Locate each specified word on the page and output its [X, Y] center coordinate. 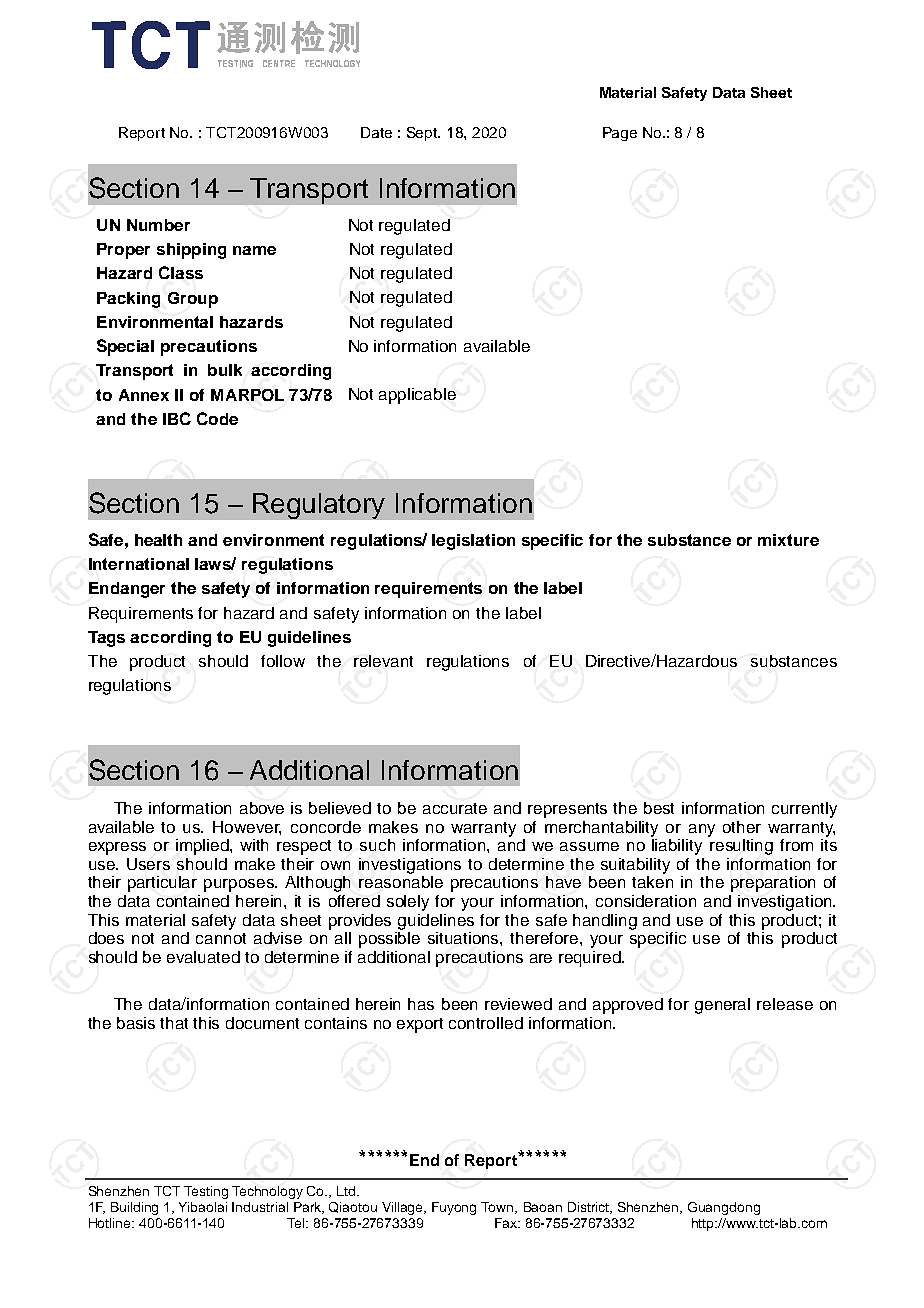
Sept [423, 134]
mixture [788, 540]
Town [498, 1208]
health [158, 540]
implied [203, 847]
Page [620, 134]
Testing [206, 1192]
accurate [455, 808]
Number [158, 225]
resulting [740, 845]
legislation [473, 542]
